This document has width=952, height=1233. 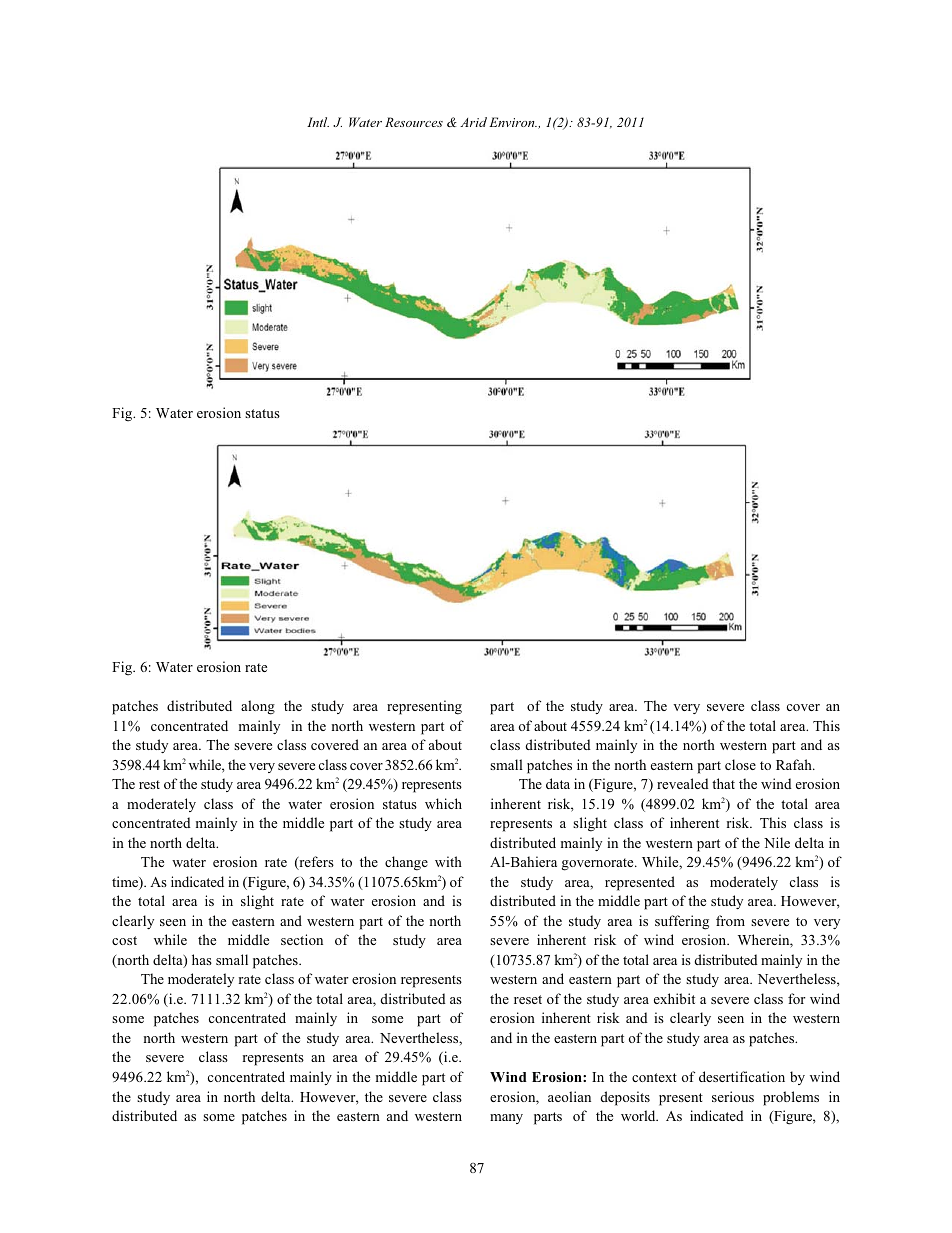 I want to click on has, so click(x=202, y=959).
